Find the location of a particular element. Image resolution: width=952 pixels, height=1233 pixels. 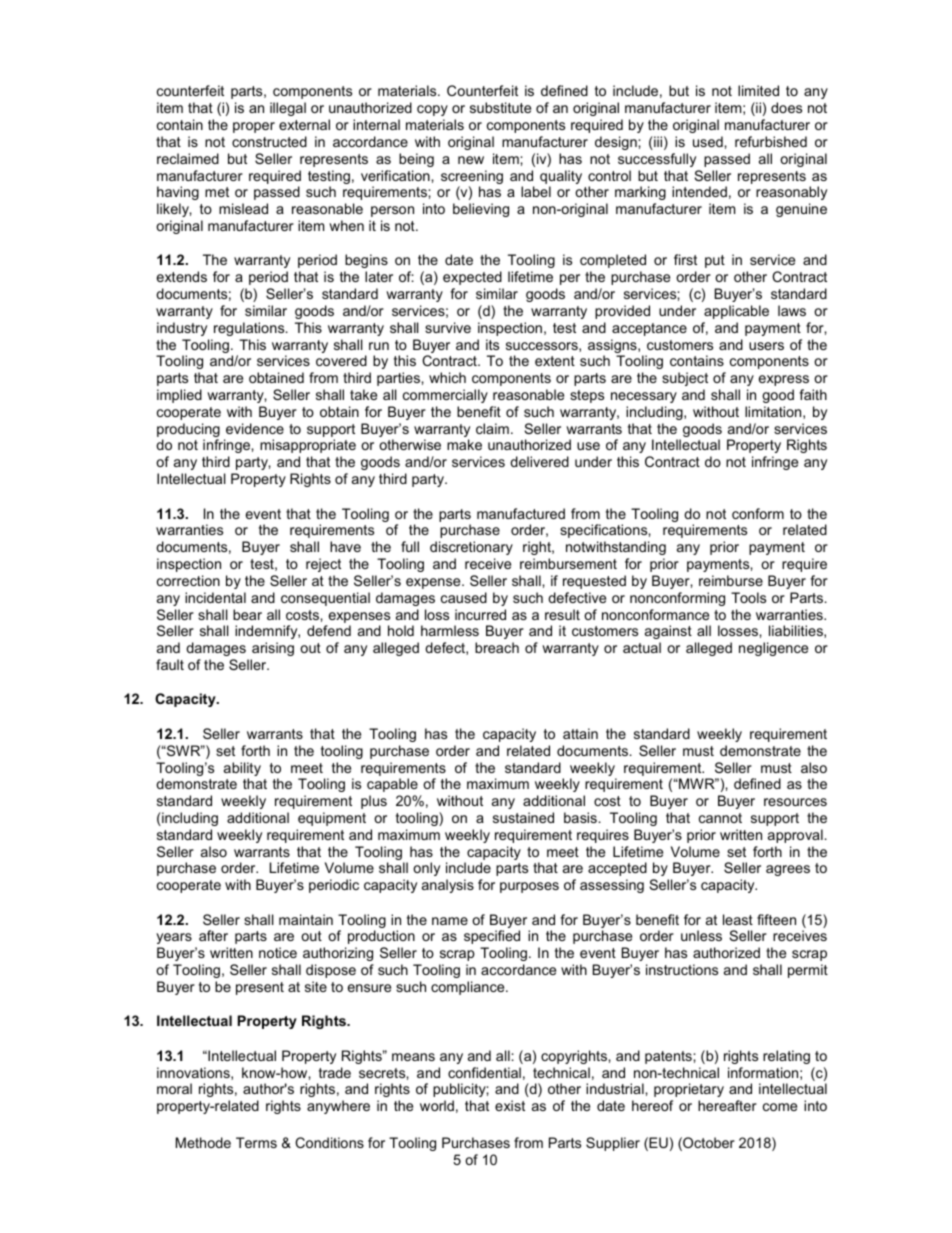

substitute is located at coordinates (500, 107).
